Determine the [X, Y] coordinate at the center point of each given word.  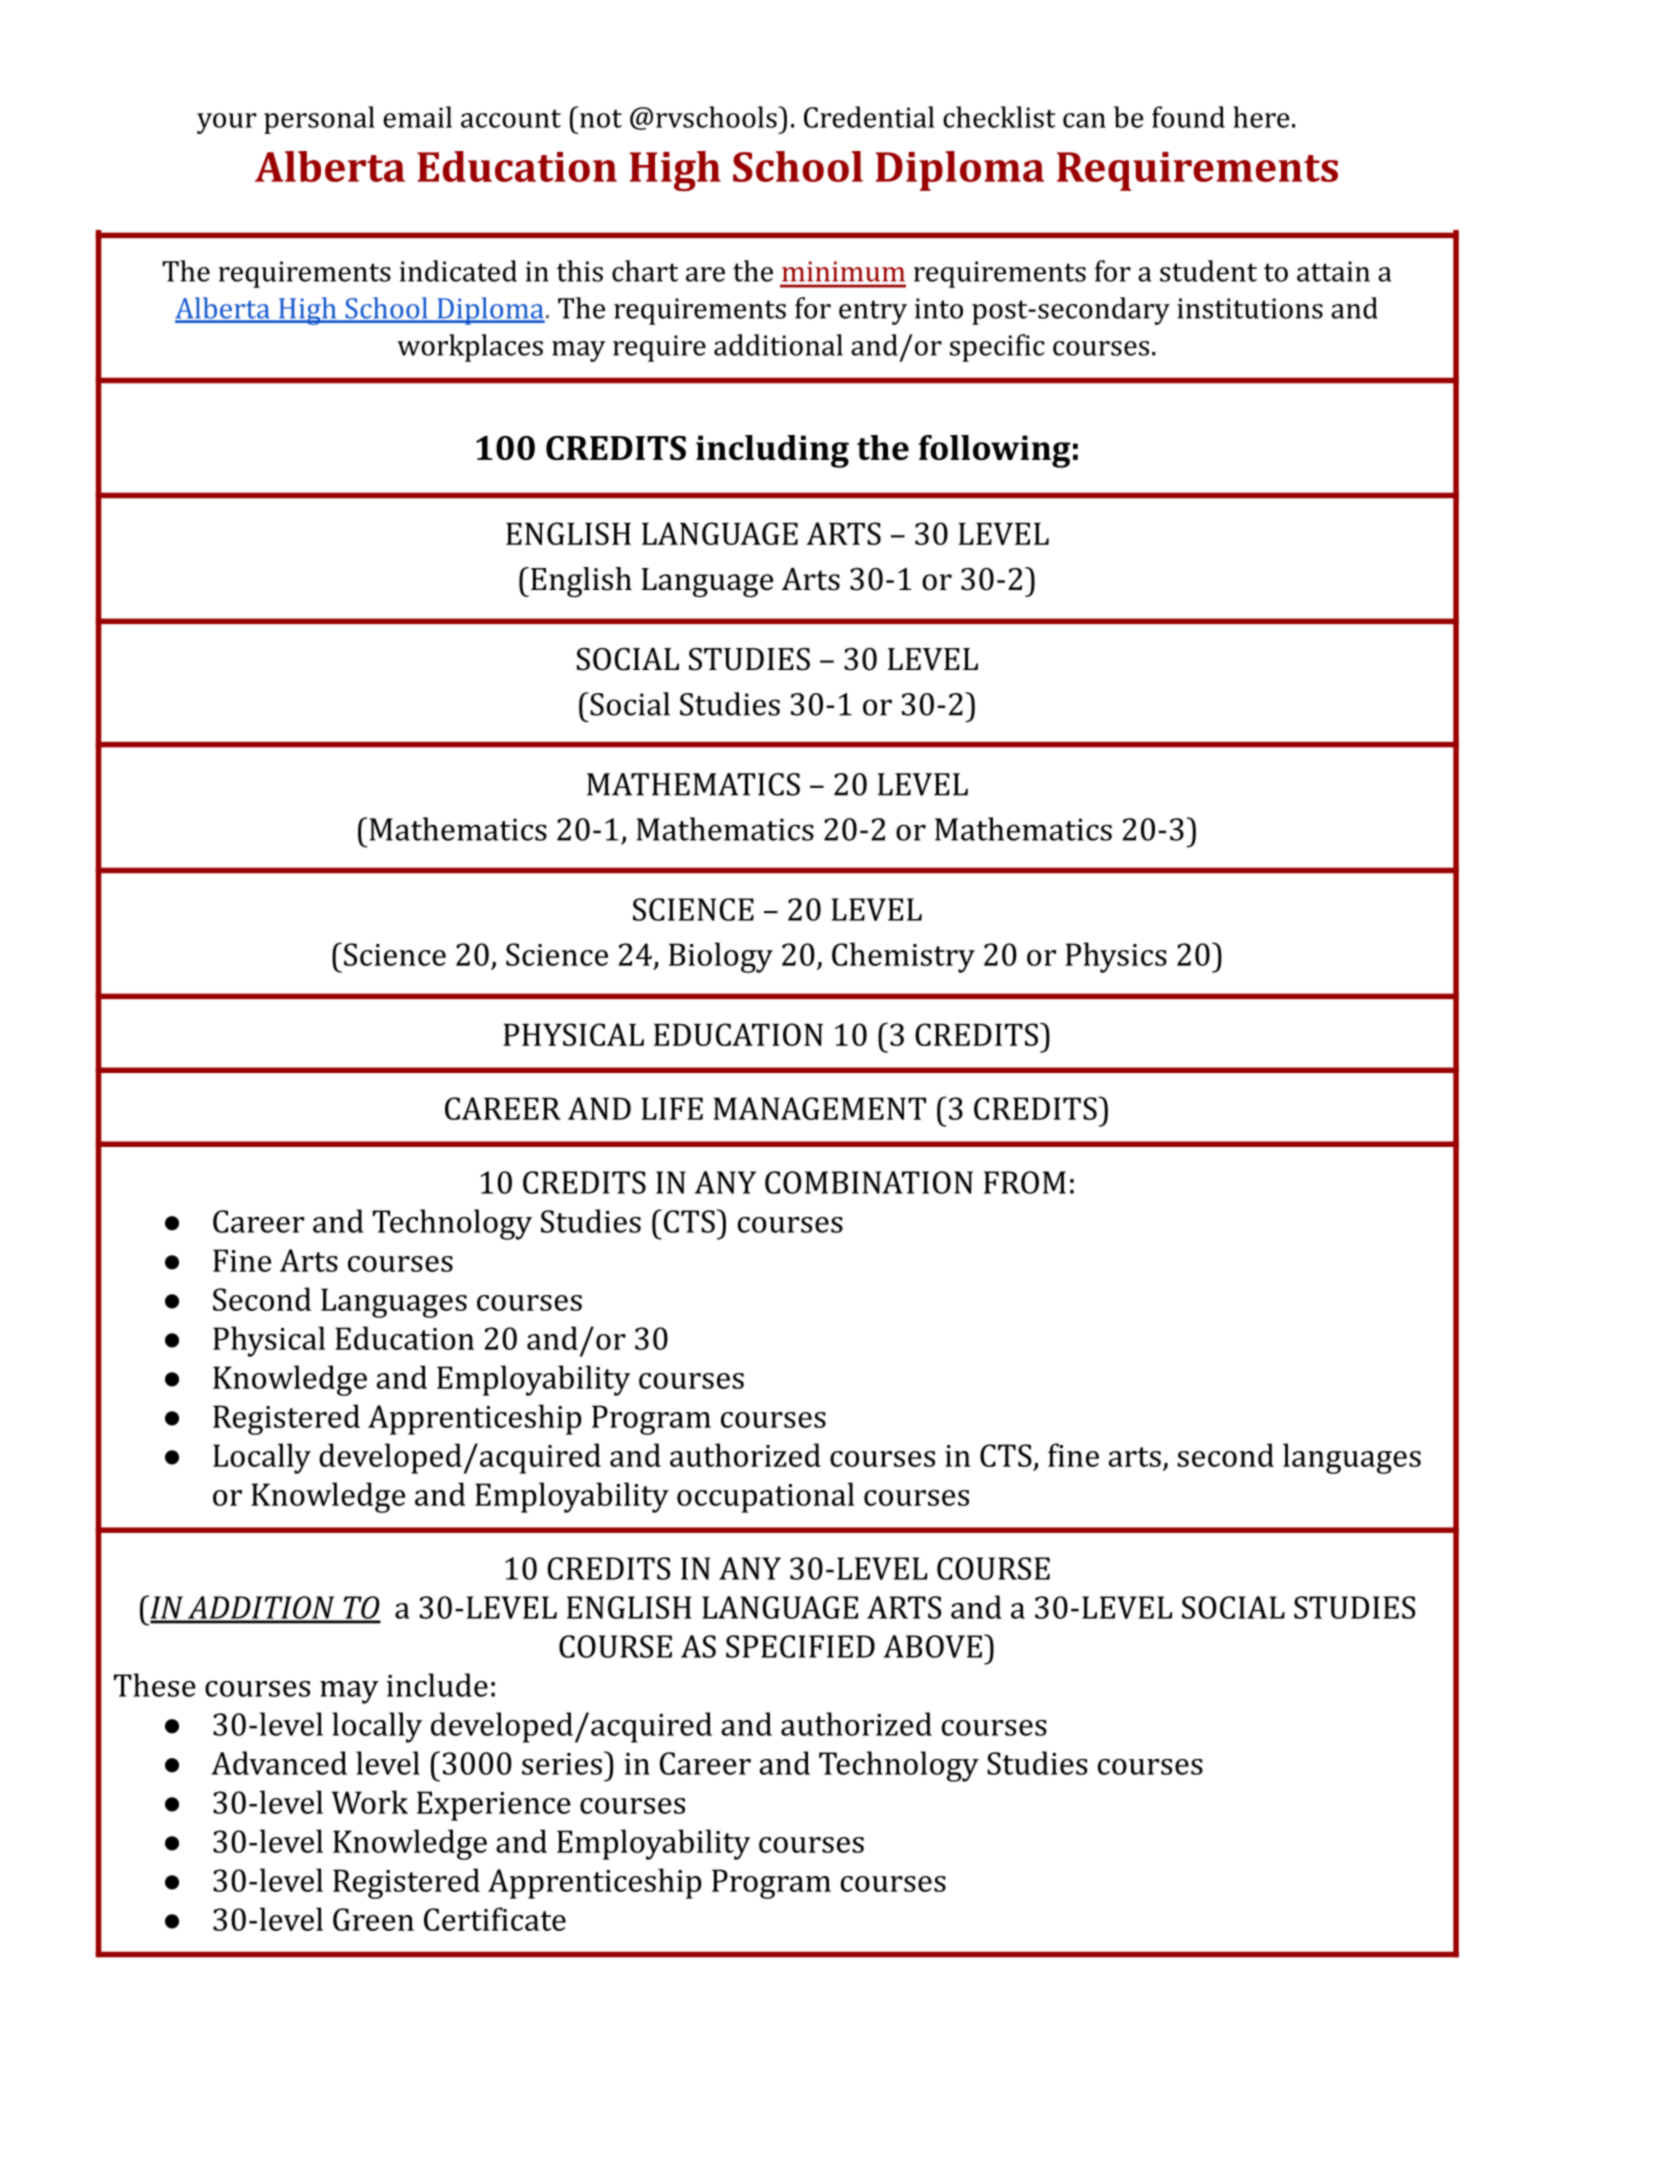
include [437, 1685]
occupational [765, 1497]
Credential [869, 117]
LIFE [672, 1108]
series [562, 1764]
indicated [458, 271]
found [1188, 117]
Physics [1116, 957]
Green [373, 1919]
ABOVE [932, 1646]
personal [319, 120]
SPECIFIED [800, 1646]
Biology [721, 957]
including [772, 451]
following [994, 451]
